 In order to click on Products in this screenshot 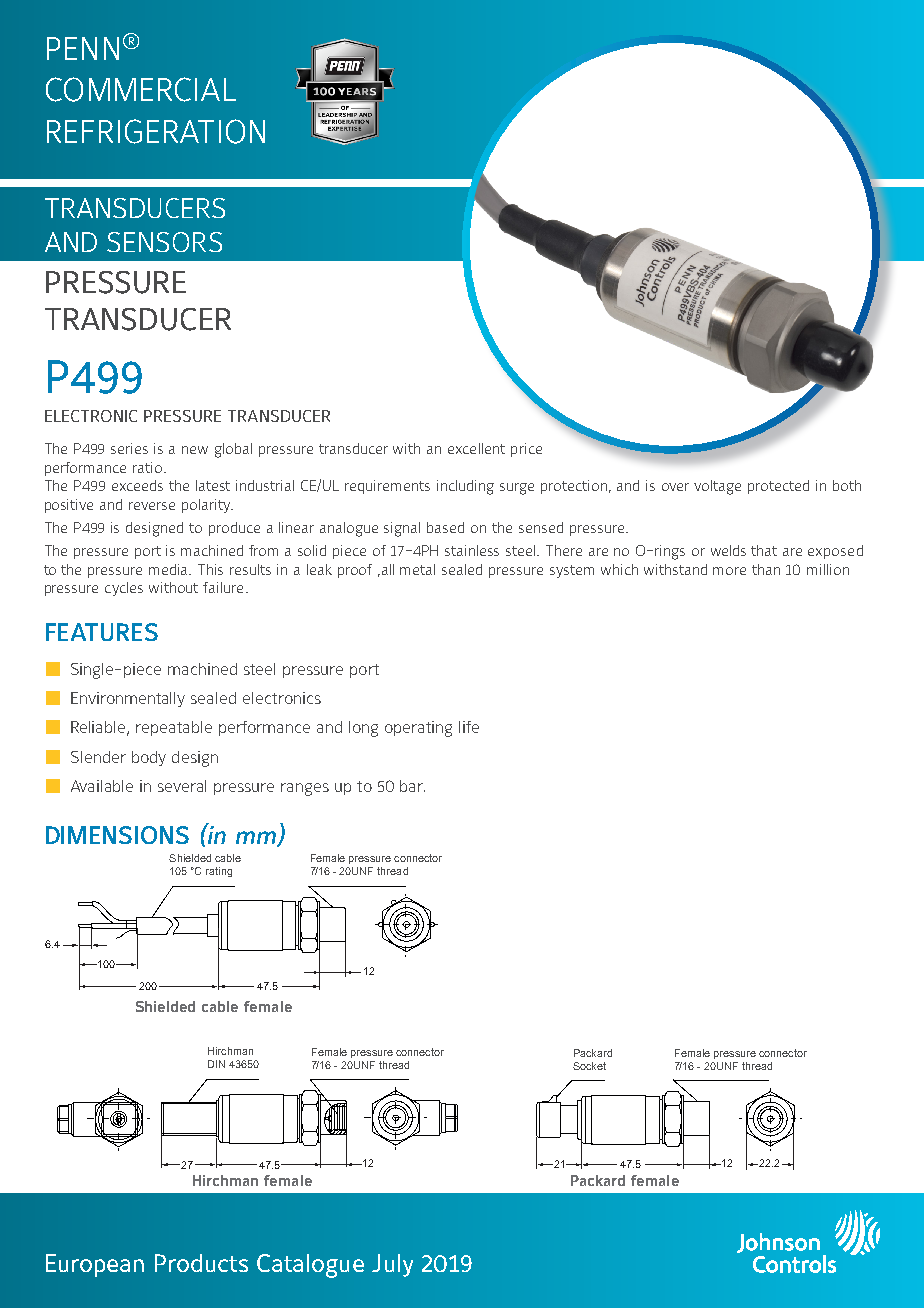, I will do `click(201, 1263)`.
